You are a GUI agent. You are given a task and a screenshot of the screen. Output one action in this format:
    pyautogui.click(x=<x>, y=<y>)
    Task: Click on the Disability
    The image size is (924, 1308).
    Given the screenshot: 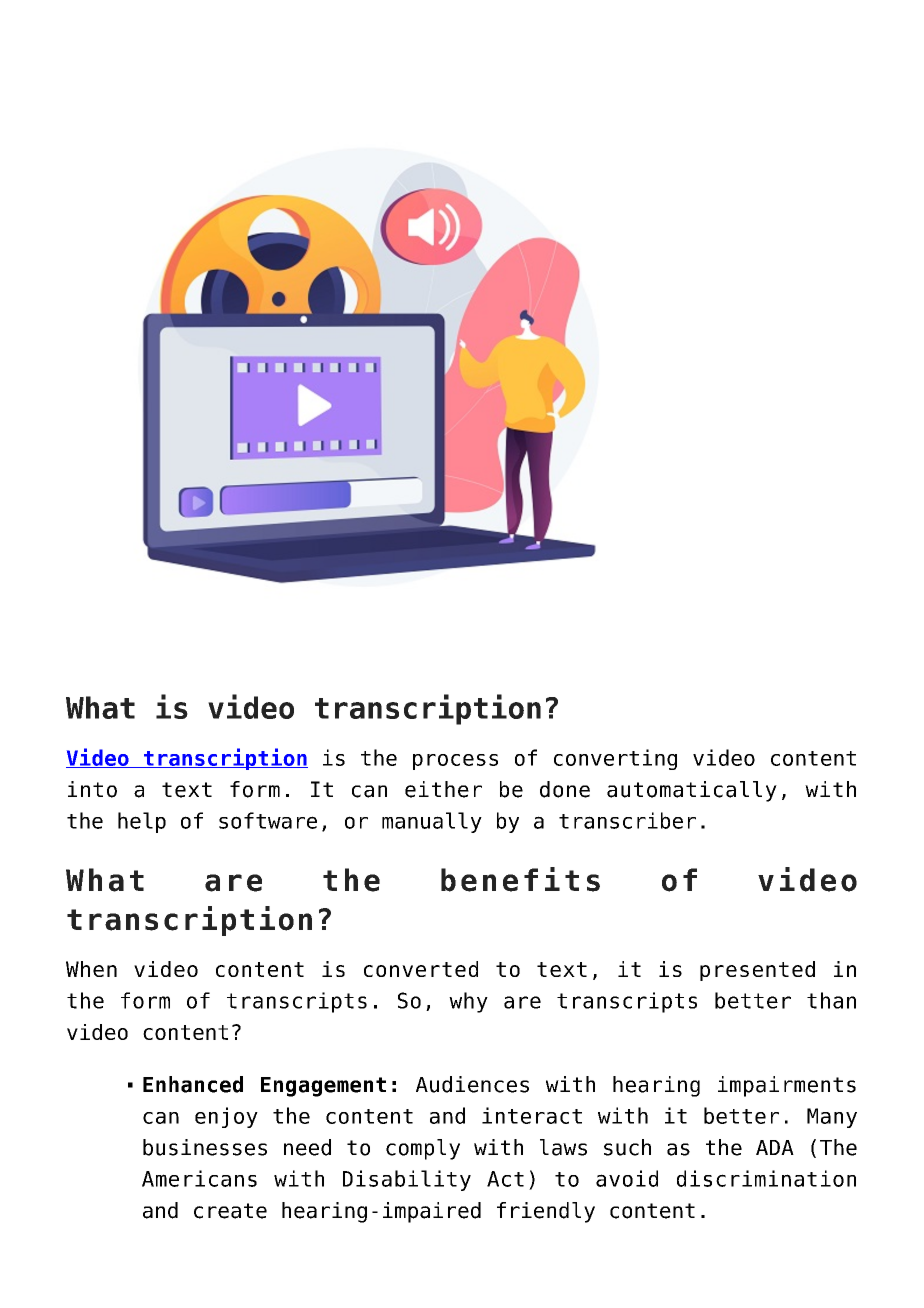 What is the action you would take?
    pyautogui.click(x=407, y=1180)
